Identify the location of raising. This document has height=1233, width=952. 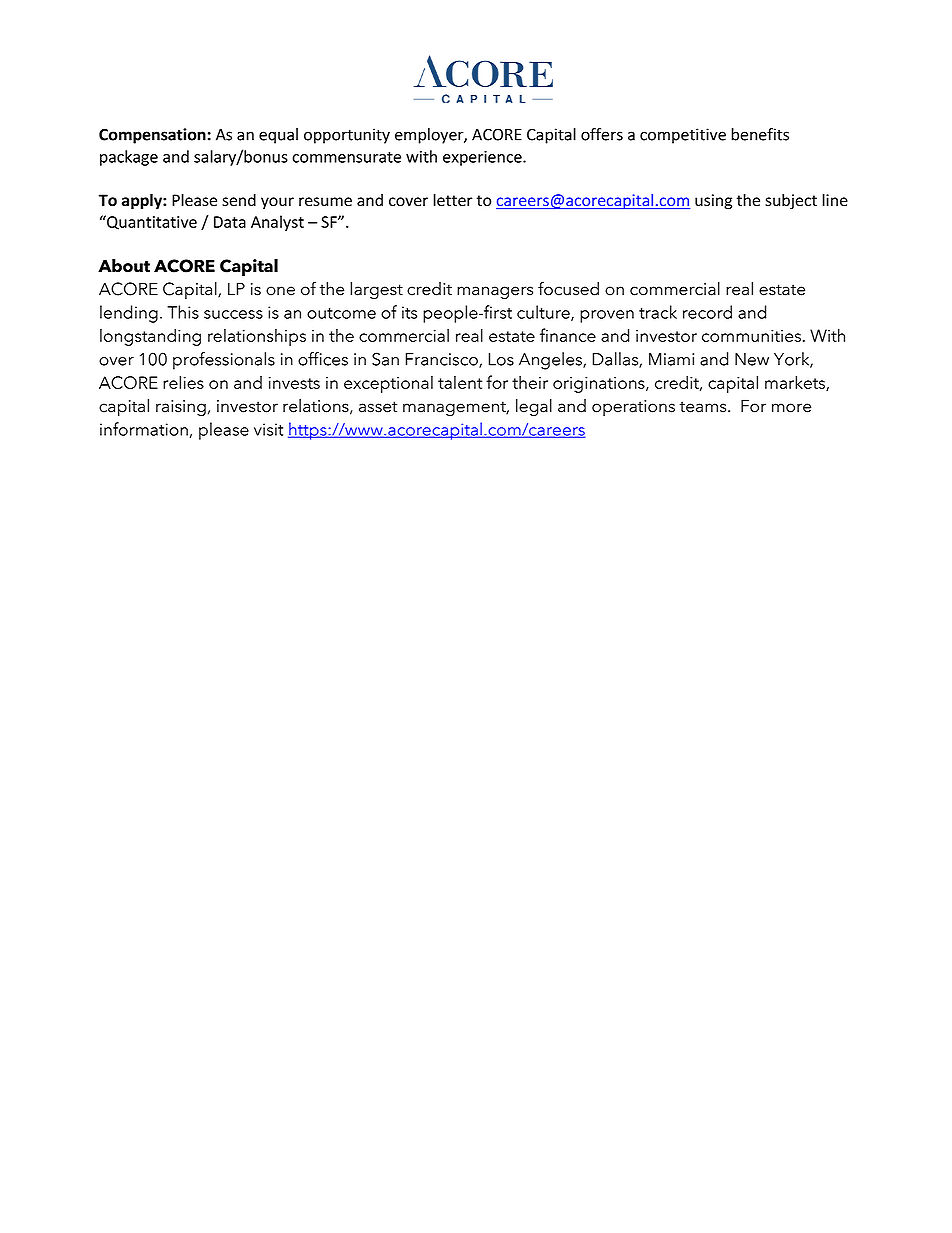
(181, 408).
